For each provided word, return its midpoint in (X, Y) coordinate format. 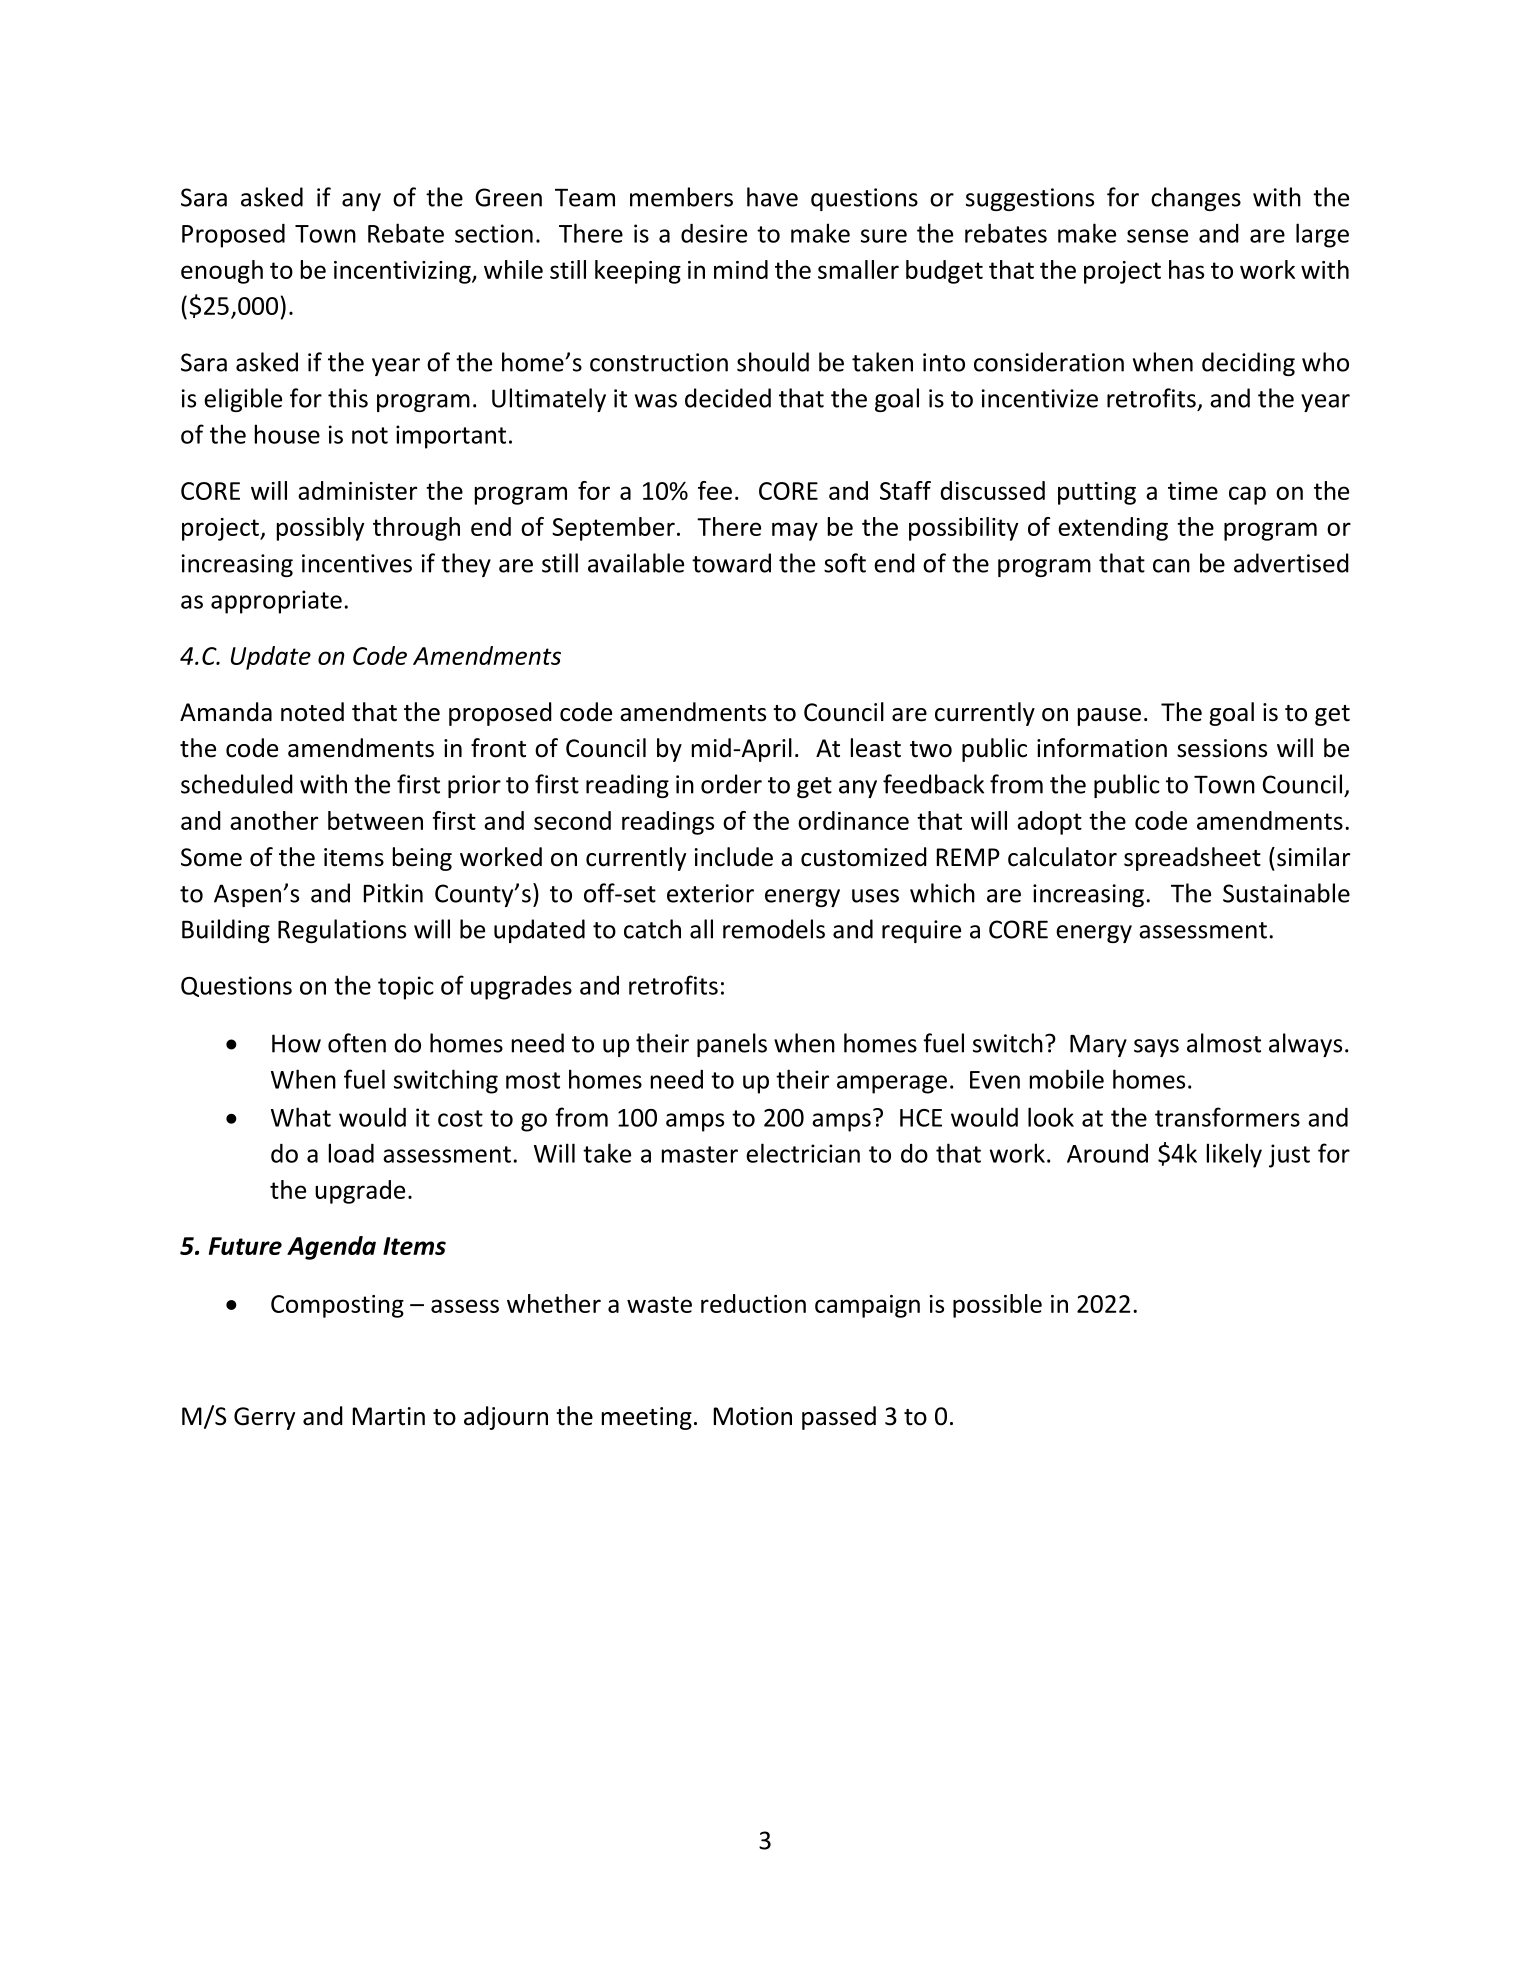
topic (406, 988)
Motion (753, 1416)
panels (732, 1045)
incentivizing (403, 272)
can (1171, 566)
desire (714, 233)
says (1156, 1048)
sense (1157, 236)
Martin (389, 1416)
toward (731, 563)
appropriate (276, 602)
